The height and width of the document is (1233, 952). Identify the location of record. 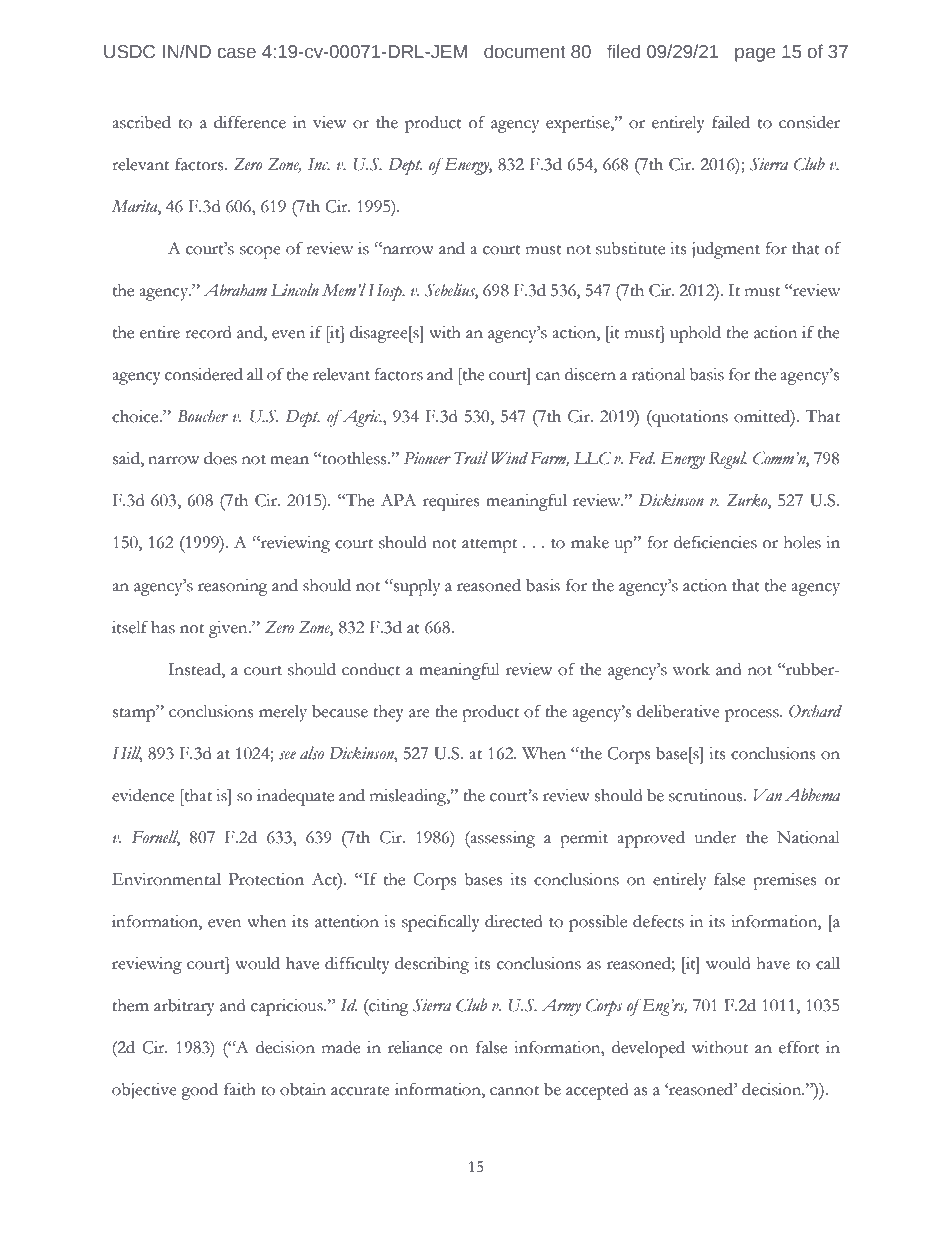
(208, 332).
